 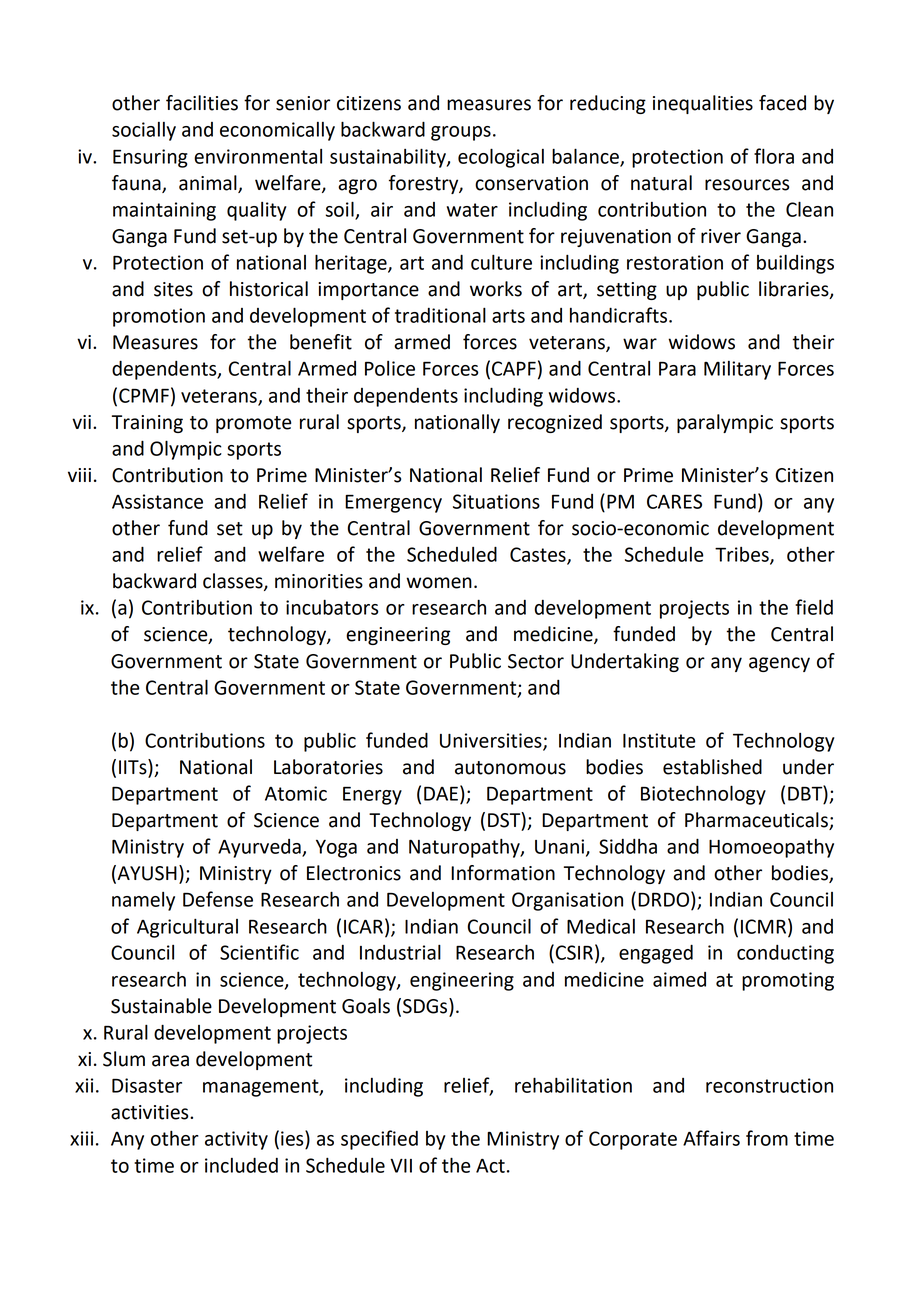 I want to click on groups, so click(x=461, y=133).
